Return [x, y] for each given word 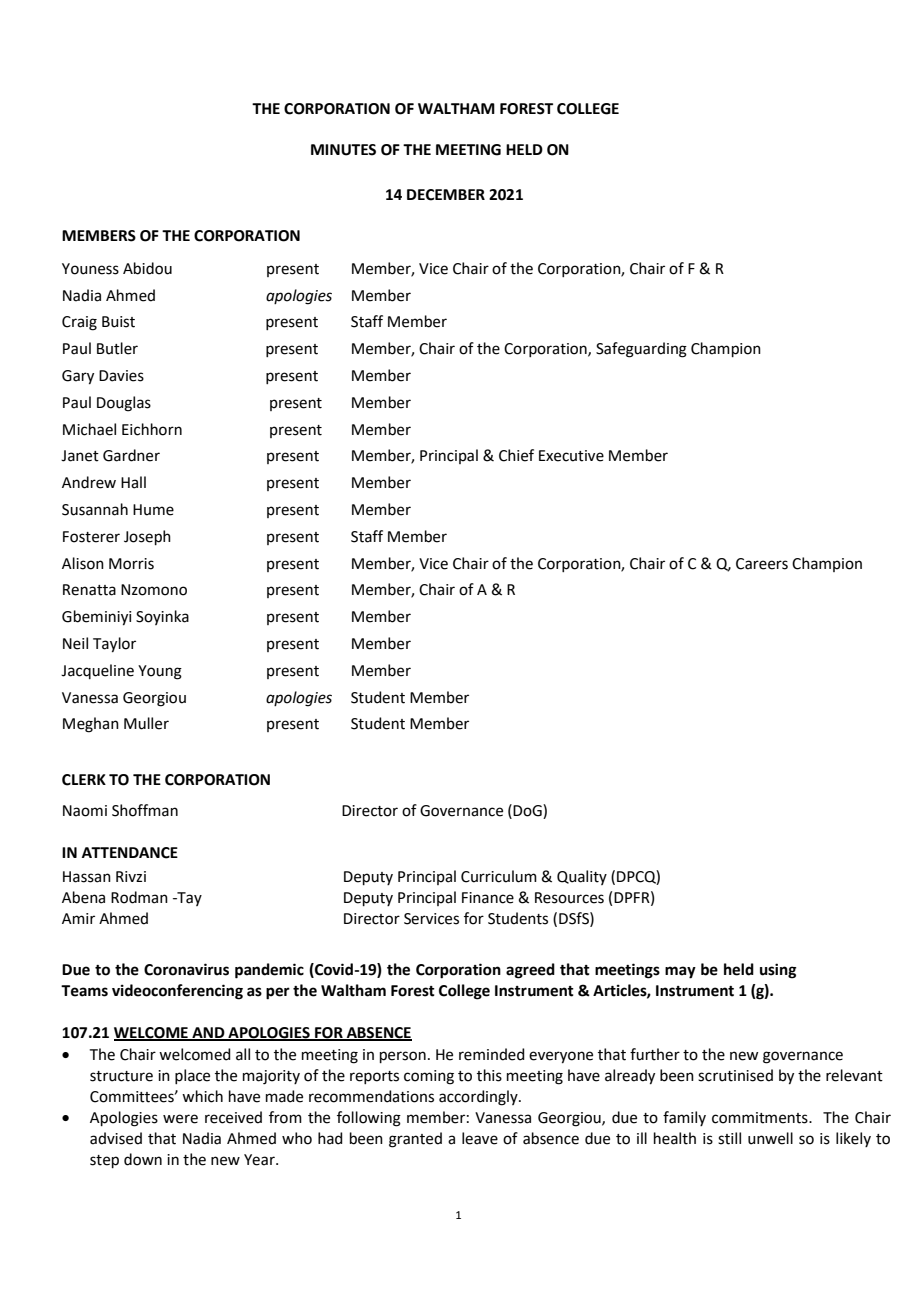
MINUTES [343, 150]
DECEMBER [446, 195]
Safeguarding [641, 350]
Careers [762, 564]
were [180, 1119]
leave [480, 1138]
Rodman [139, 897]
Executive [571, 456]
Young [160, 672]
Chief [516, 455]
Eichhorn [152, 429]
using [778, 971]
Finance [488, 898]
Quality [582, 877]
